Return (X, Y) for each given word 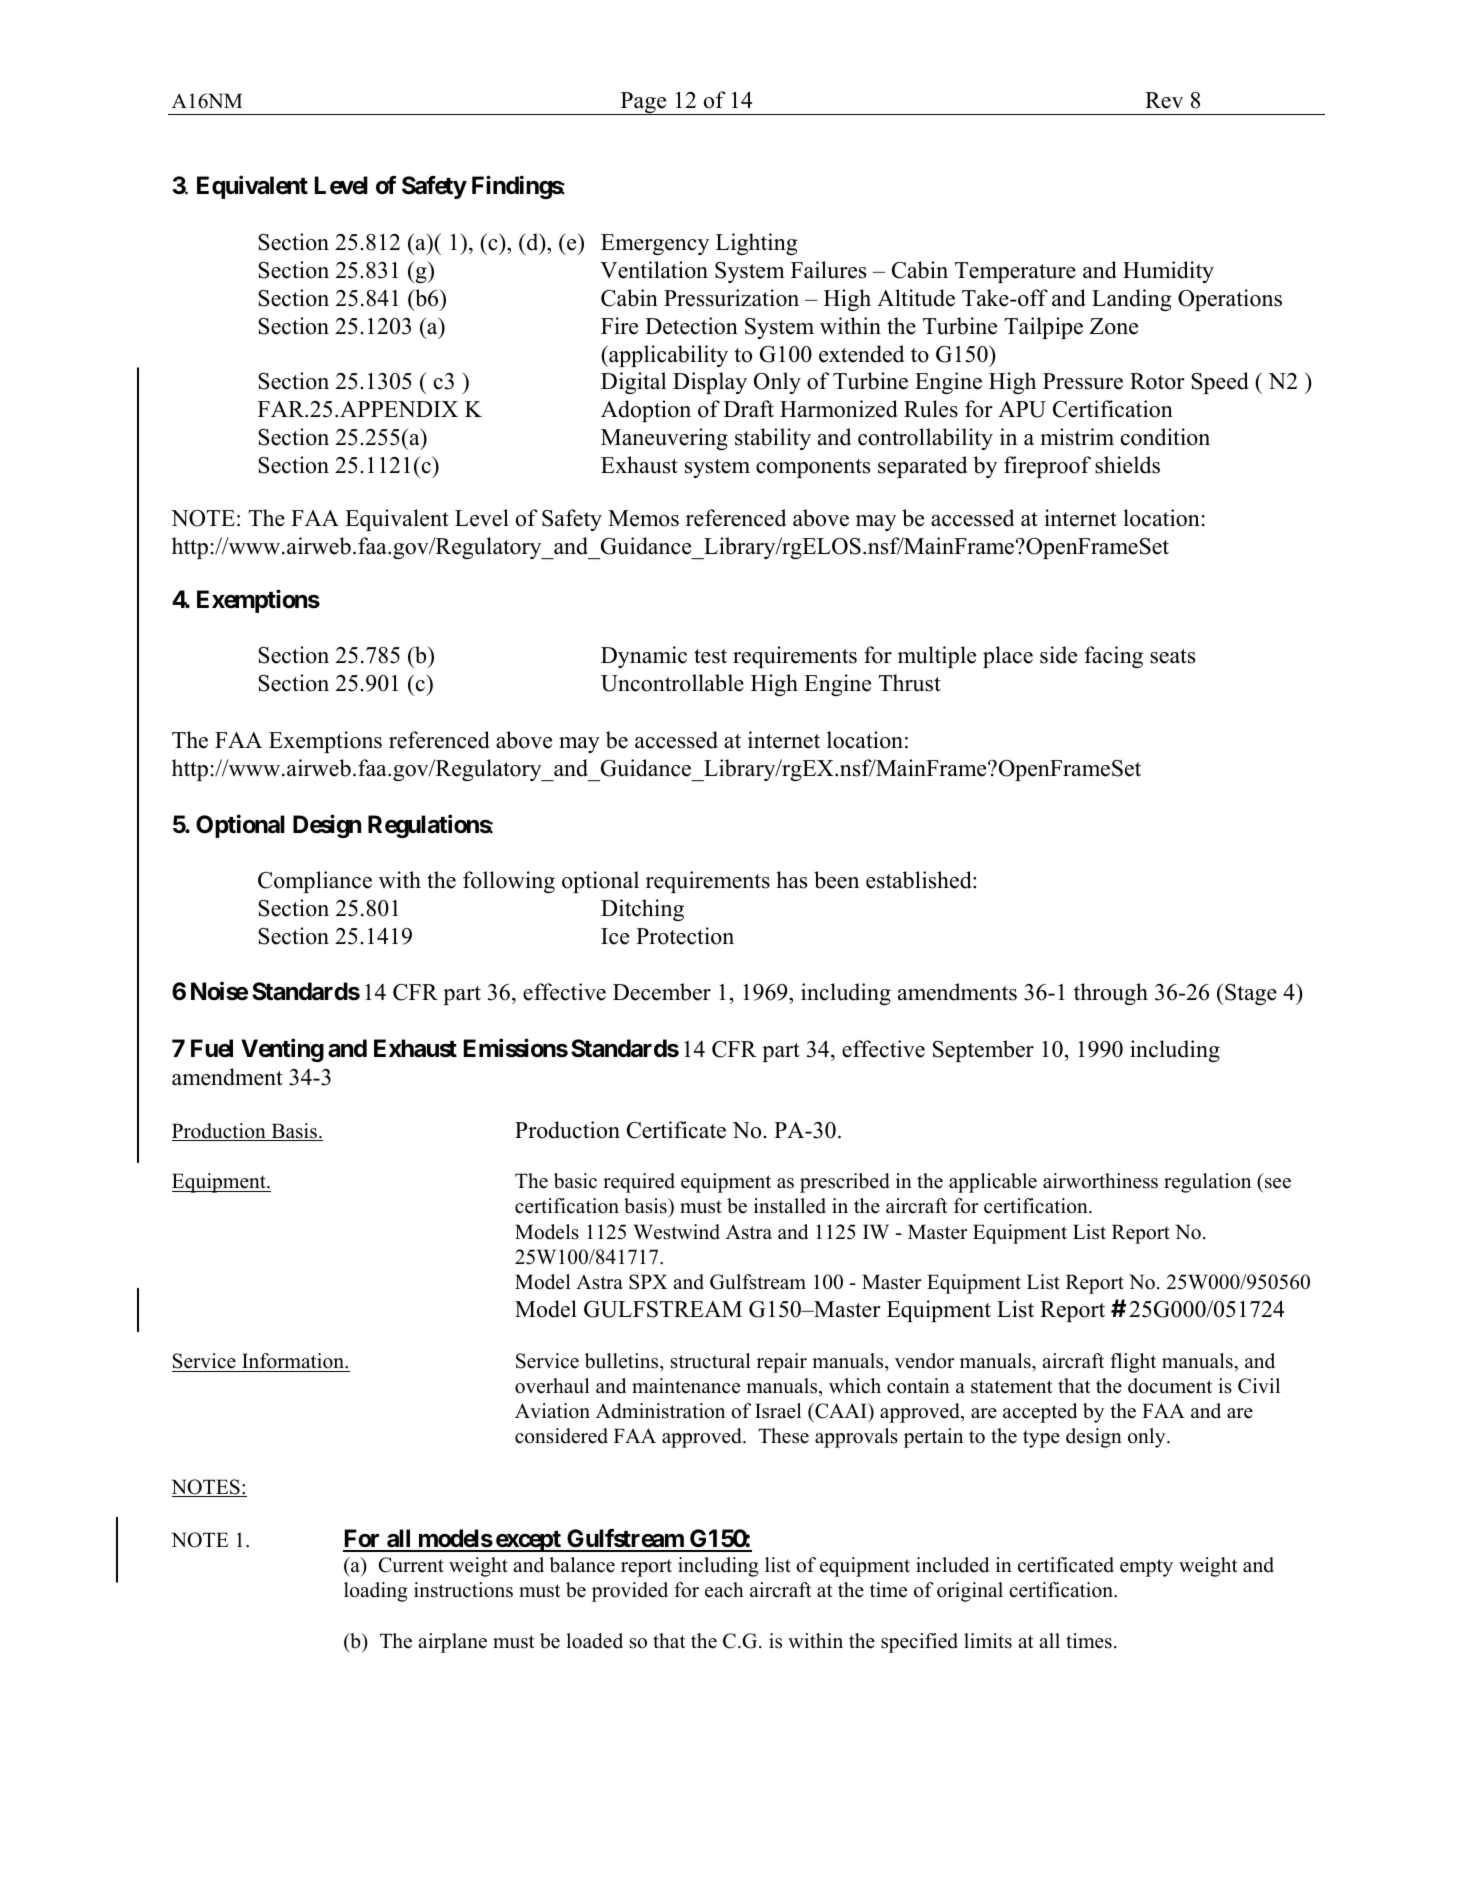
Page (643, 103)
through (1111, 994)
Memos (643, 518)
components (813, 468)
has (791, 880)
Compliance (315, 882)
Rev (1164, 100)
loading (376, 1592)
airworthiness (1100, 1181)
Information (294, 1361)
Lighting (756, 244)
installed (790, 1206)
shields (1127, 465)
